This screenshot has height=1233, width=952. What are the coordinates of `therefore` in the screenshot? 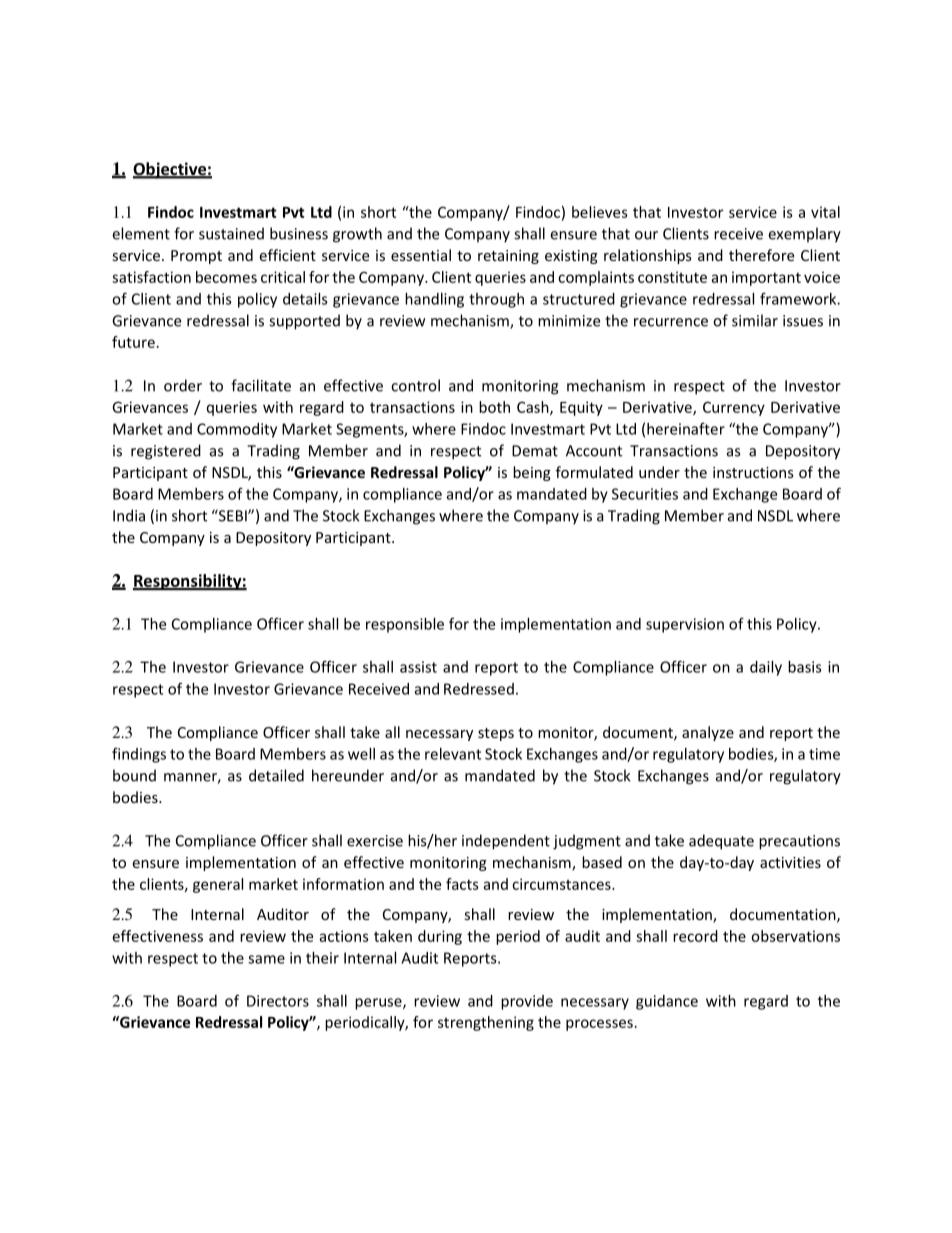 It's located at (761, 255).
